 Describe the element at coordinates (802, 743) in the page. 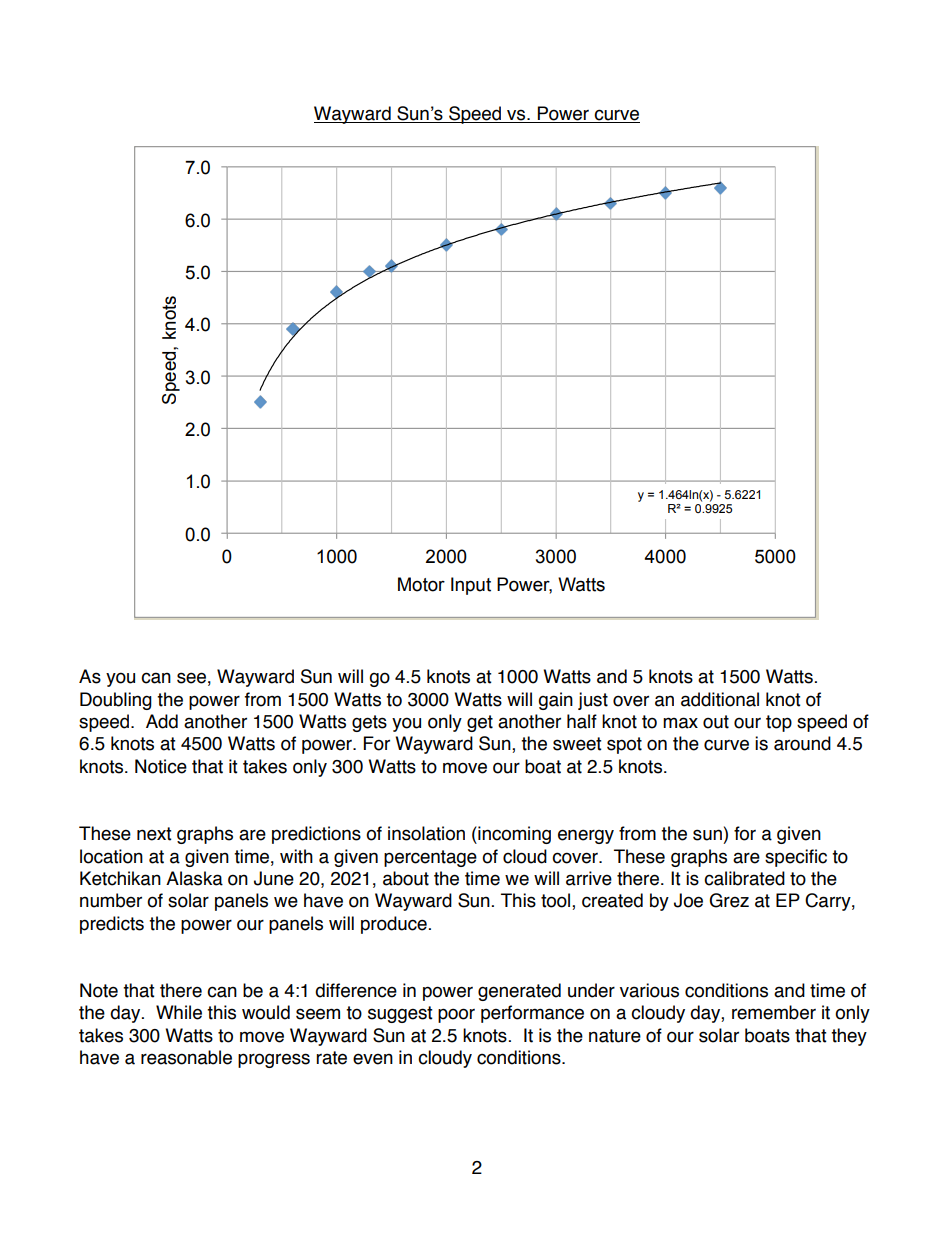

I see `around` at that location.
